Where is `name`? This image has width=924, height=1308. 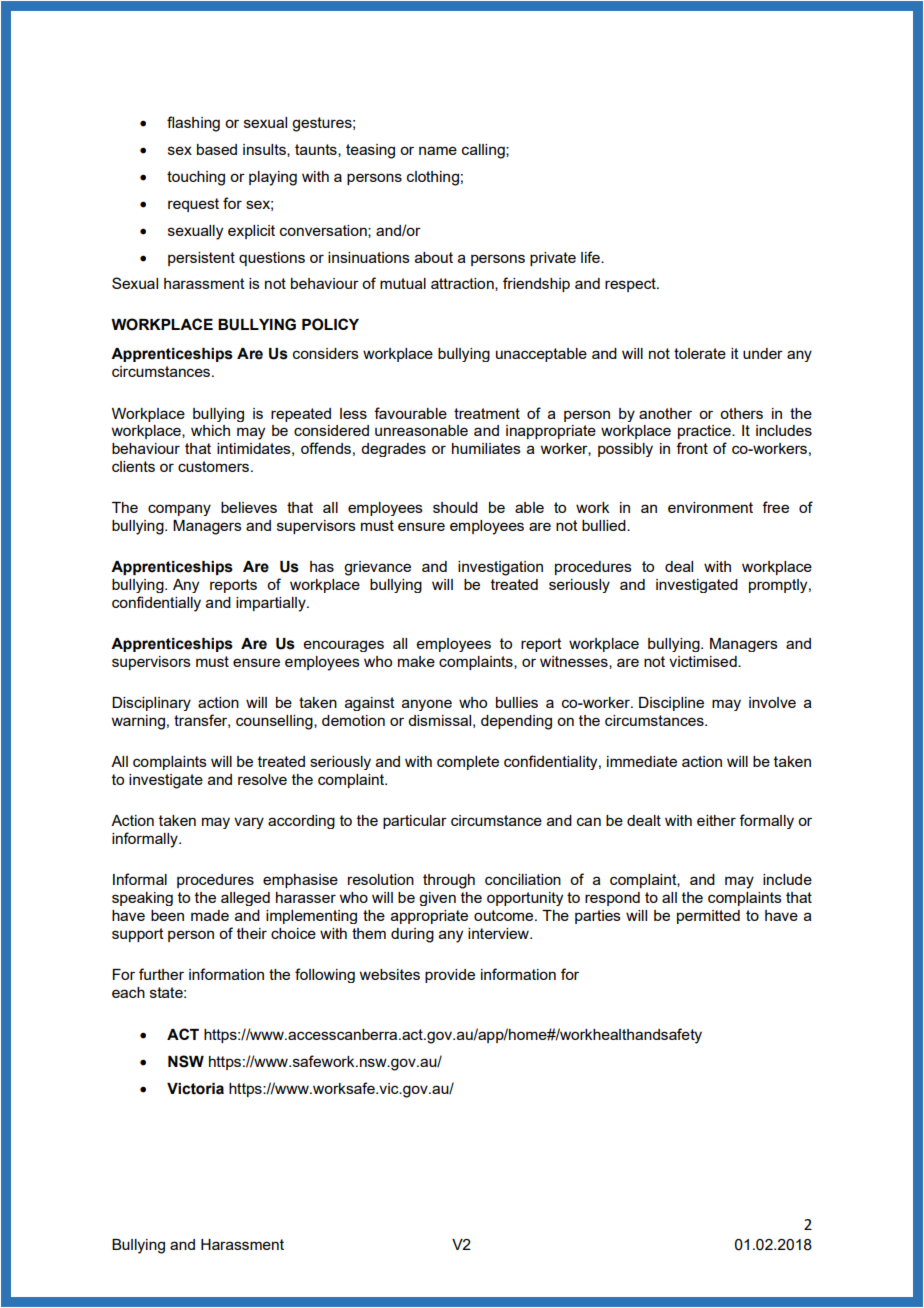 name is located at coordinates (438, 150).
